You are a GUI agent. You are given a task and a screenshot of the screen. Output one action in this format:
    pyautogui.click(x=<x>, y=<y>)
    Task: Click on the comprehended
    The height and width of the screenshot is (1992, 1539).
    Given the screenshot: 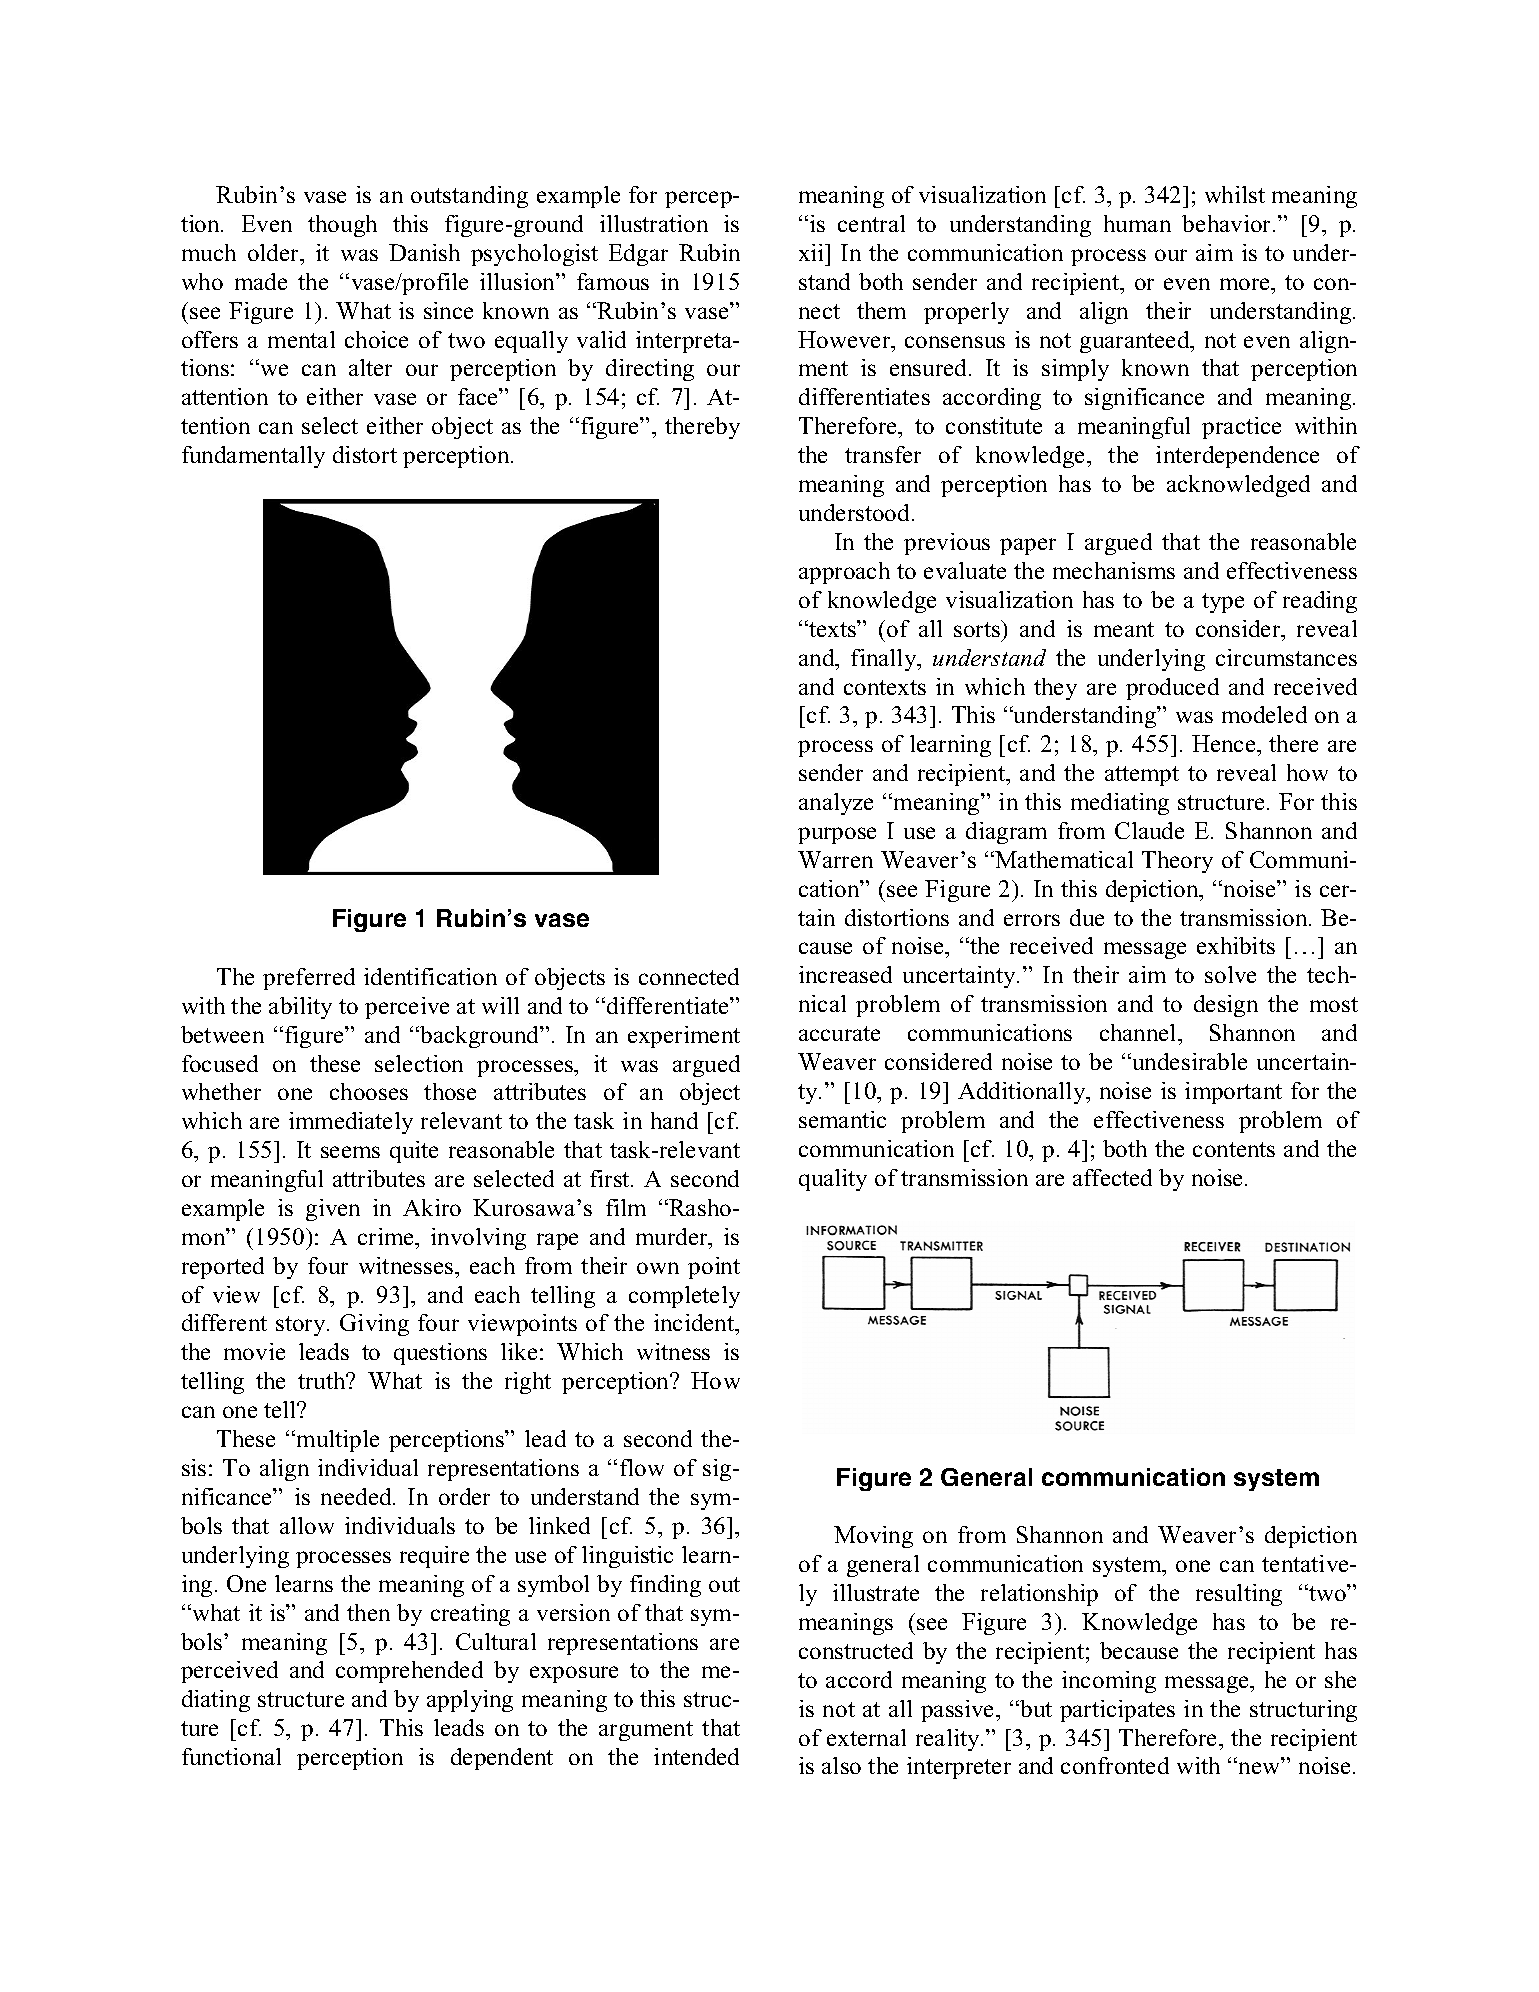 What is the action you would take?
    pyautogui.click(x=409, y=1672)
